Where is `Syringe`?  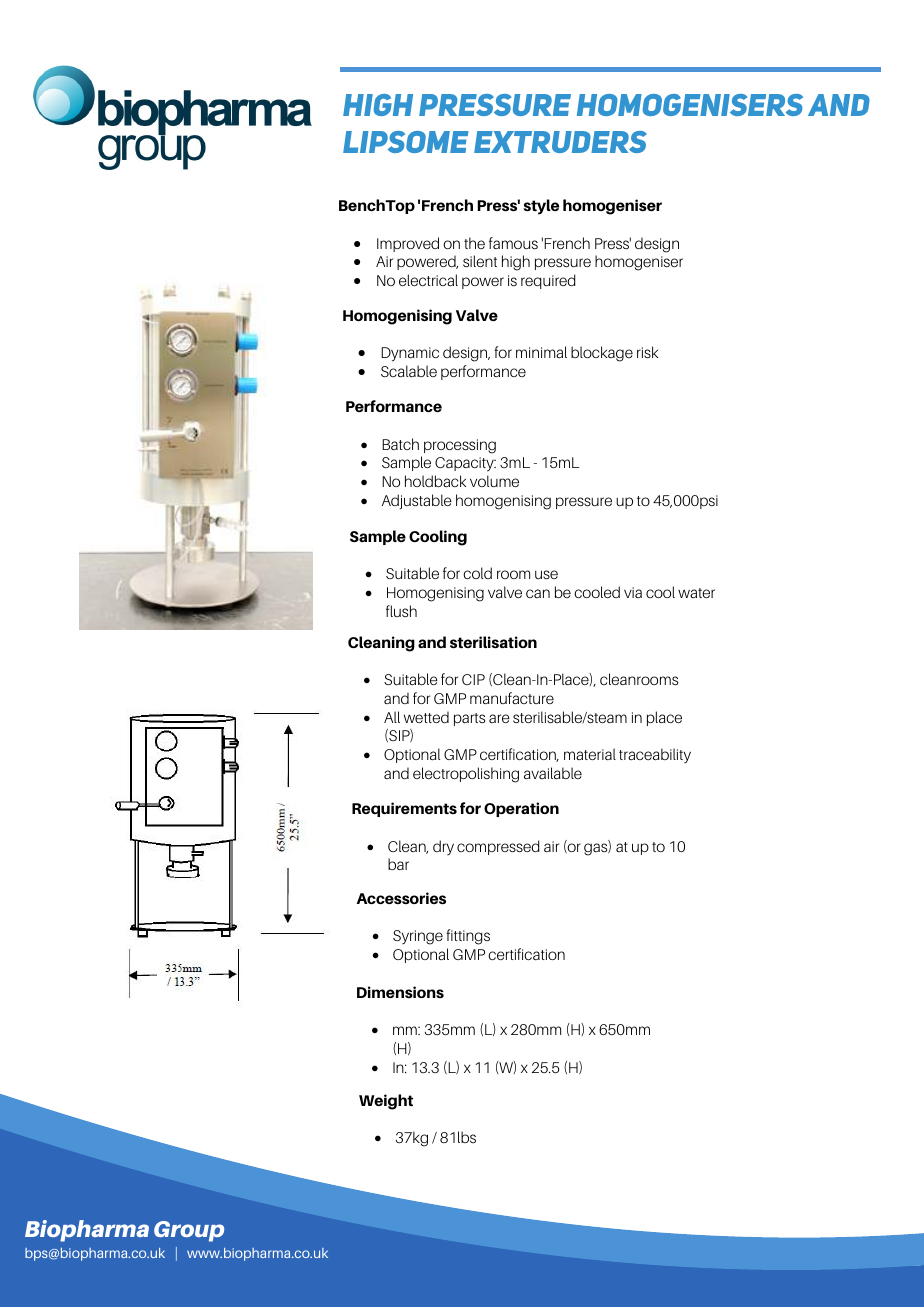
Syringe is located at coordinates (418, 937).
